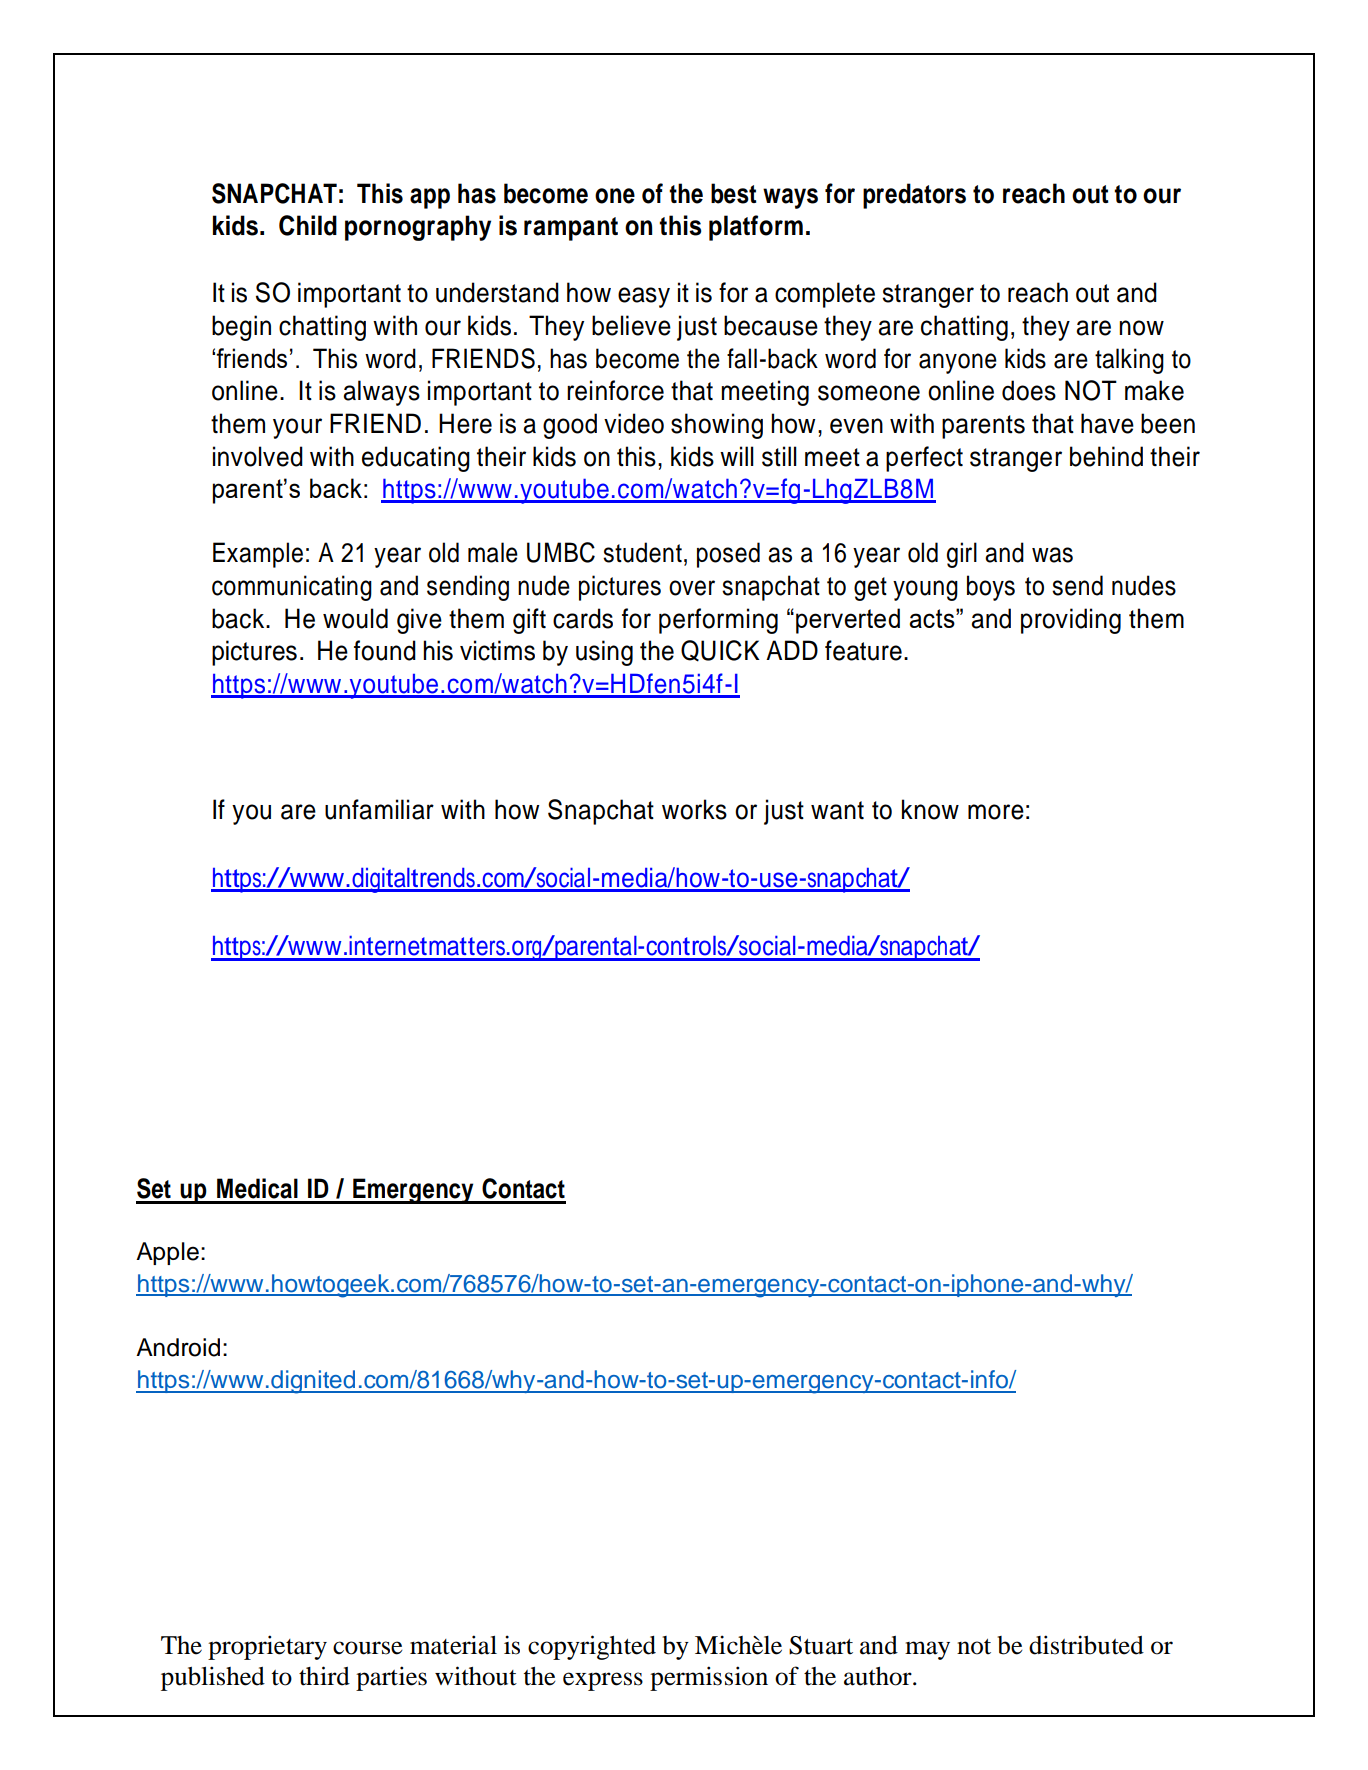 This page has width=1368, height=1770. What do you see at coordinates (1086, 1645) in the page?
I see `distributed` at bounding box center [1086, 1645].
